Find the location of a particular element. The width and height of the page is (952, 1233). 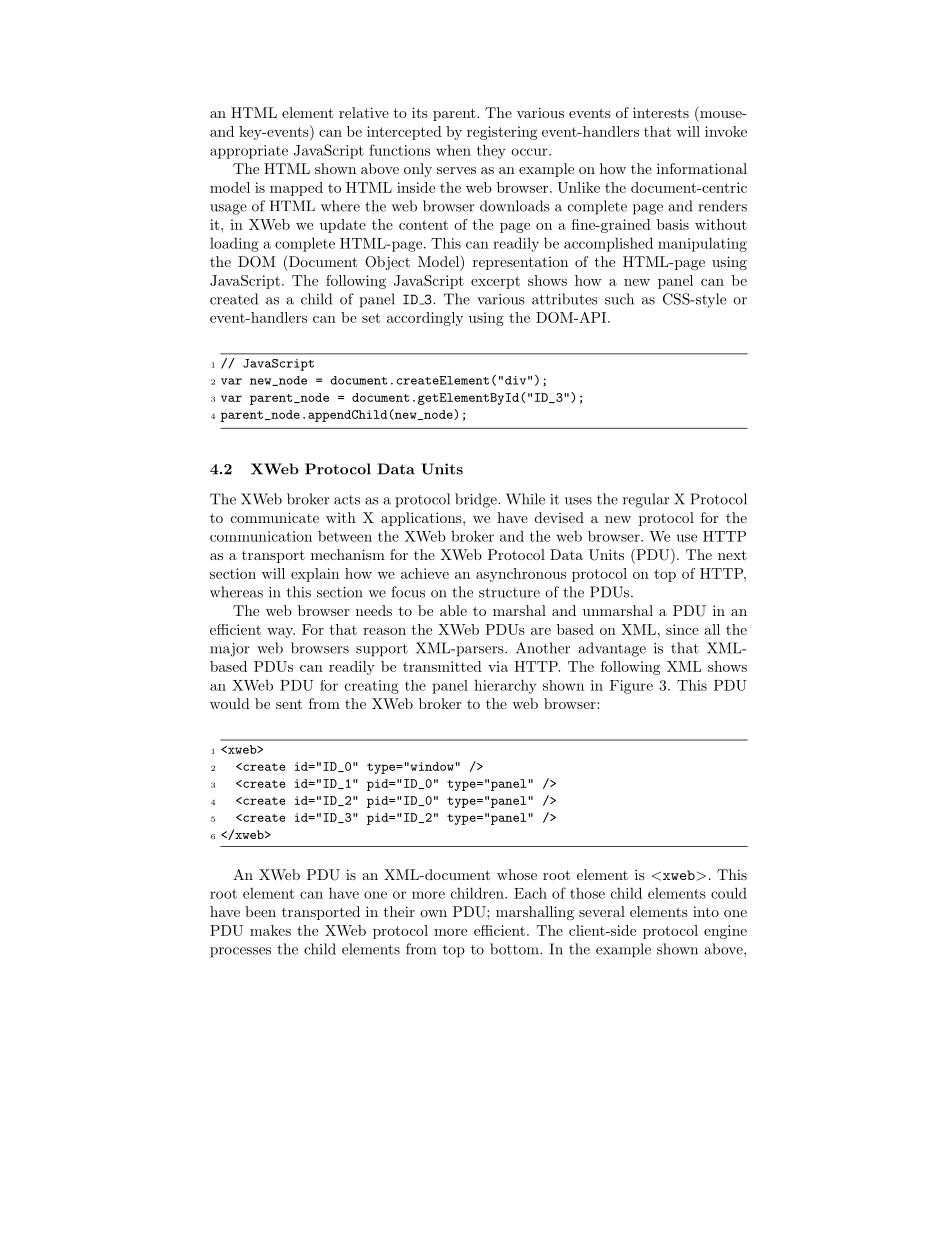

regular is located at coordinates (646, 500).
